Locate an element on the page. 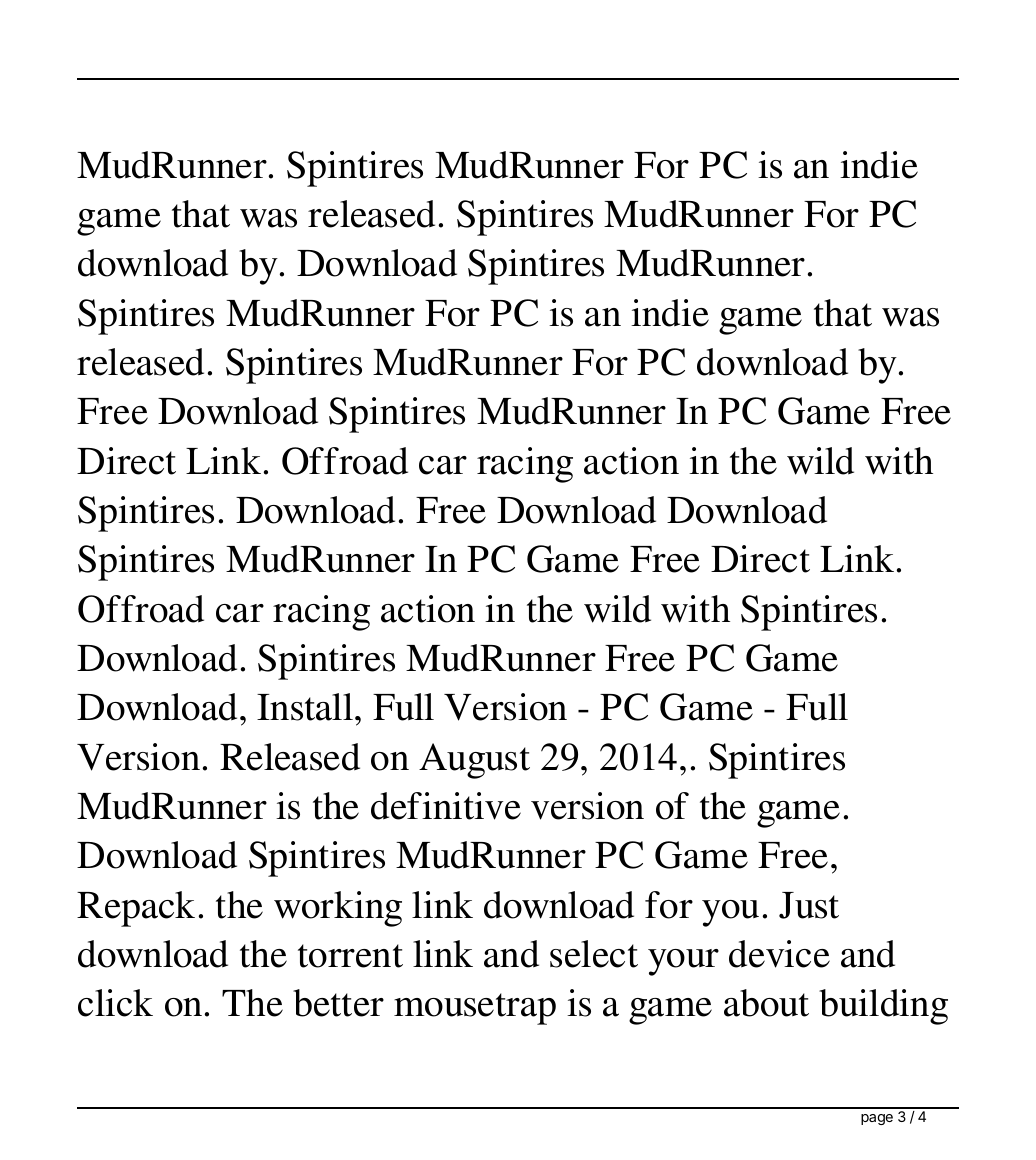 Image resolution: width=1036 pixels, height=1160 pixels. device is located at coordinates (779, 954).
